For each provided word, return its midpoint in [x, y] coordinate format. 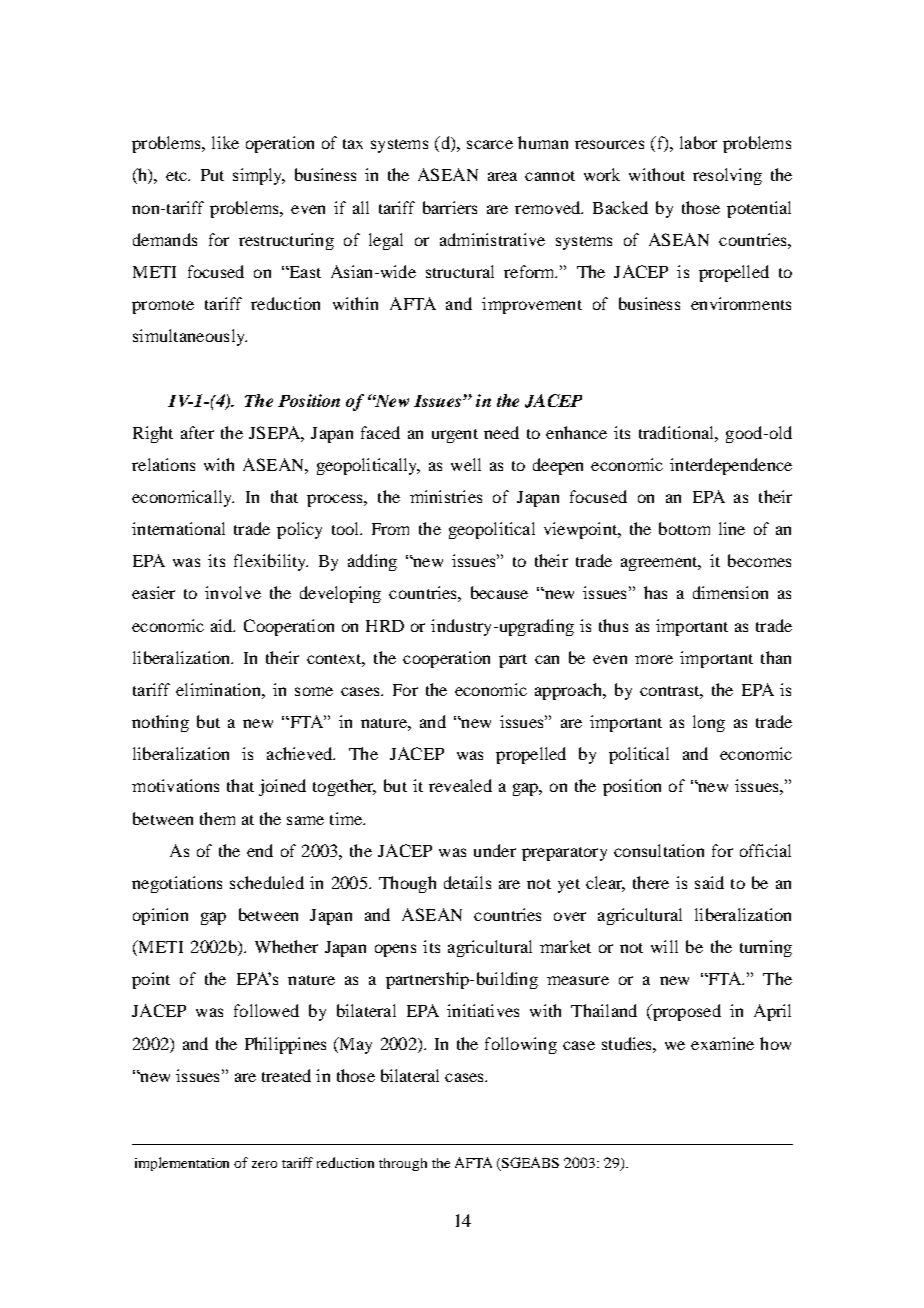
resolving [727, 176]
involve [233, 592]
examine [722, 1043]
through [403, 1164]
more [654, 659]
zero [264, 1164]
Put [212, 175]
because [499, 592]
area [502, 176]
